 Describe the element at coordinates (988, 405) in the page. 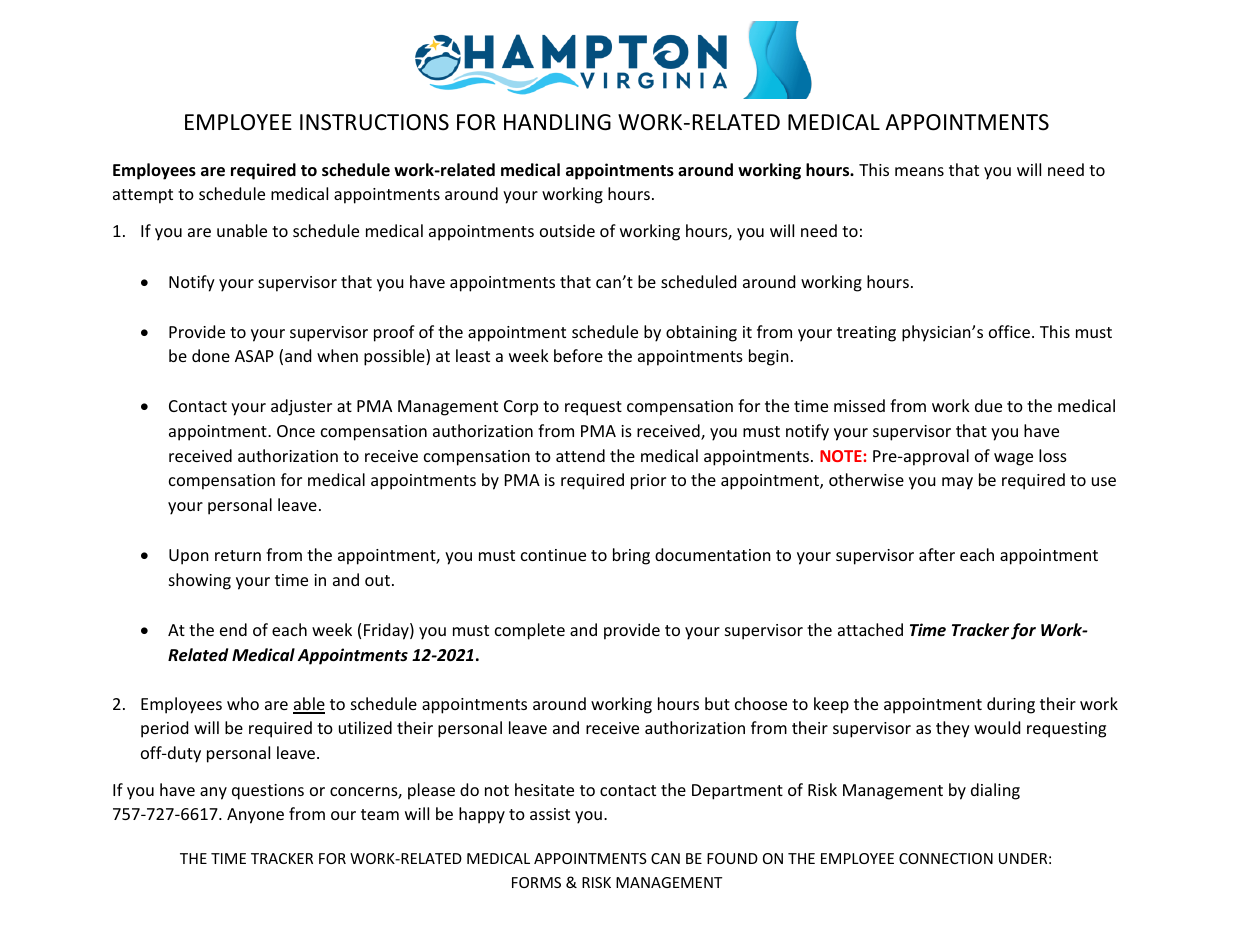

I see `due` at that location.
